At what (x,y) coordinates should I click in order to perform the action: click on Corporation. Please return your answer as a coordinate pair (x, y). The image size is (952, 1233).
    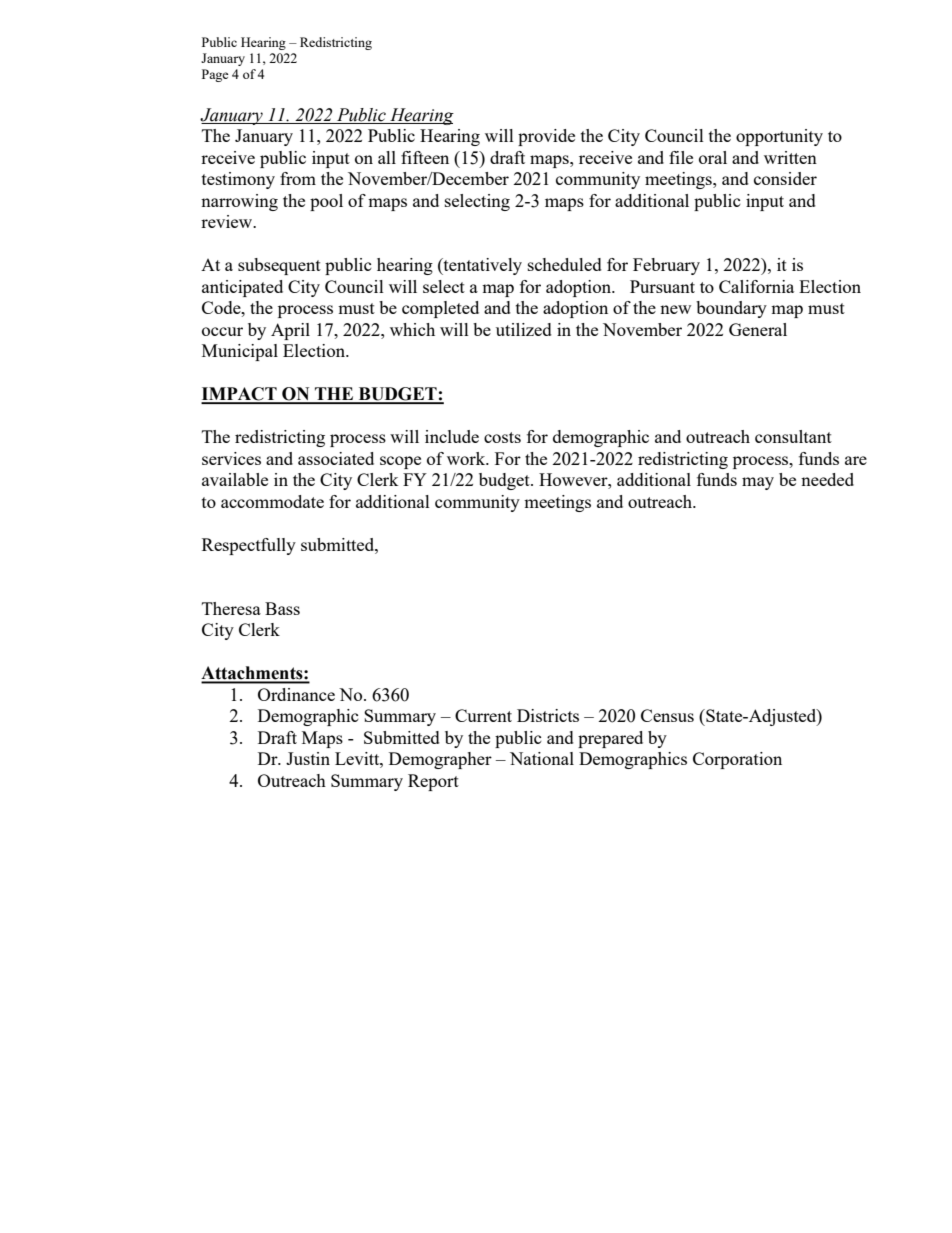
    Looking at the image, I should click on (737, 760).
